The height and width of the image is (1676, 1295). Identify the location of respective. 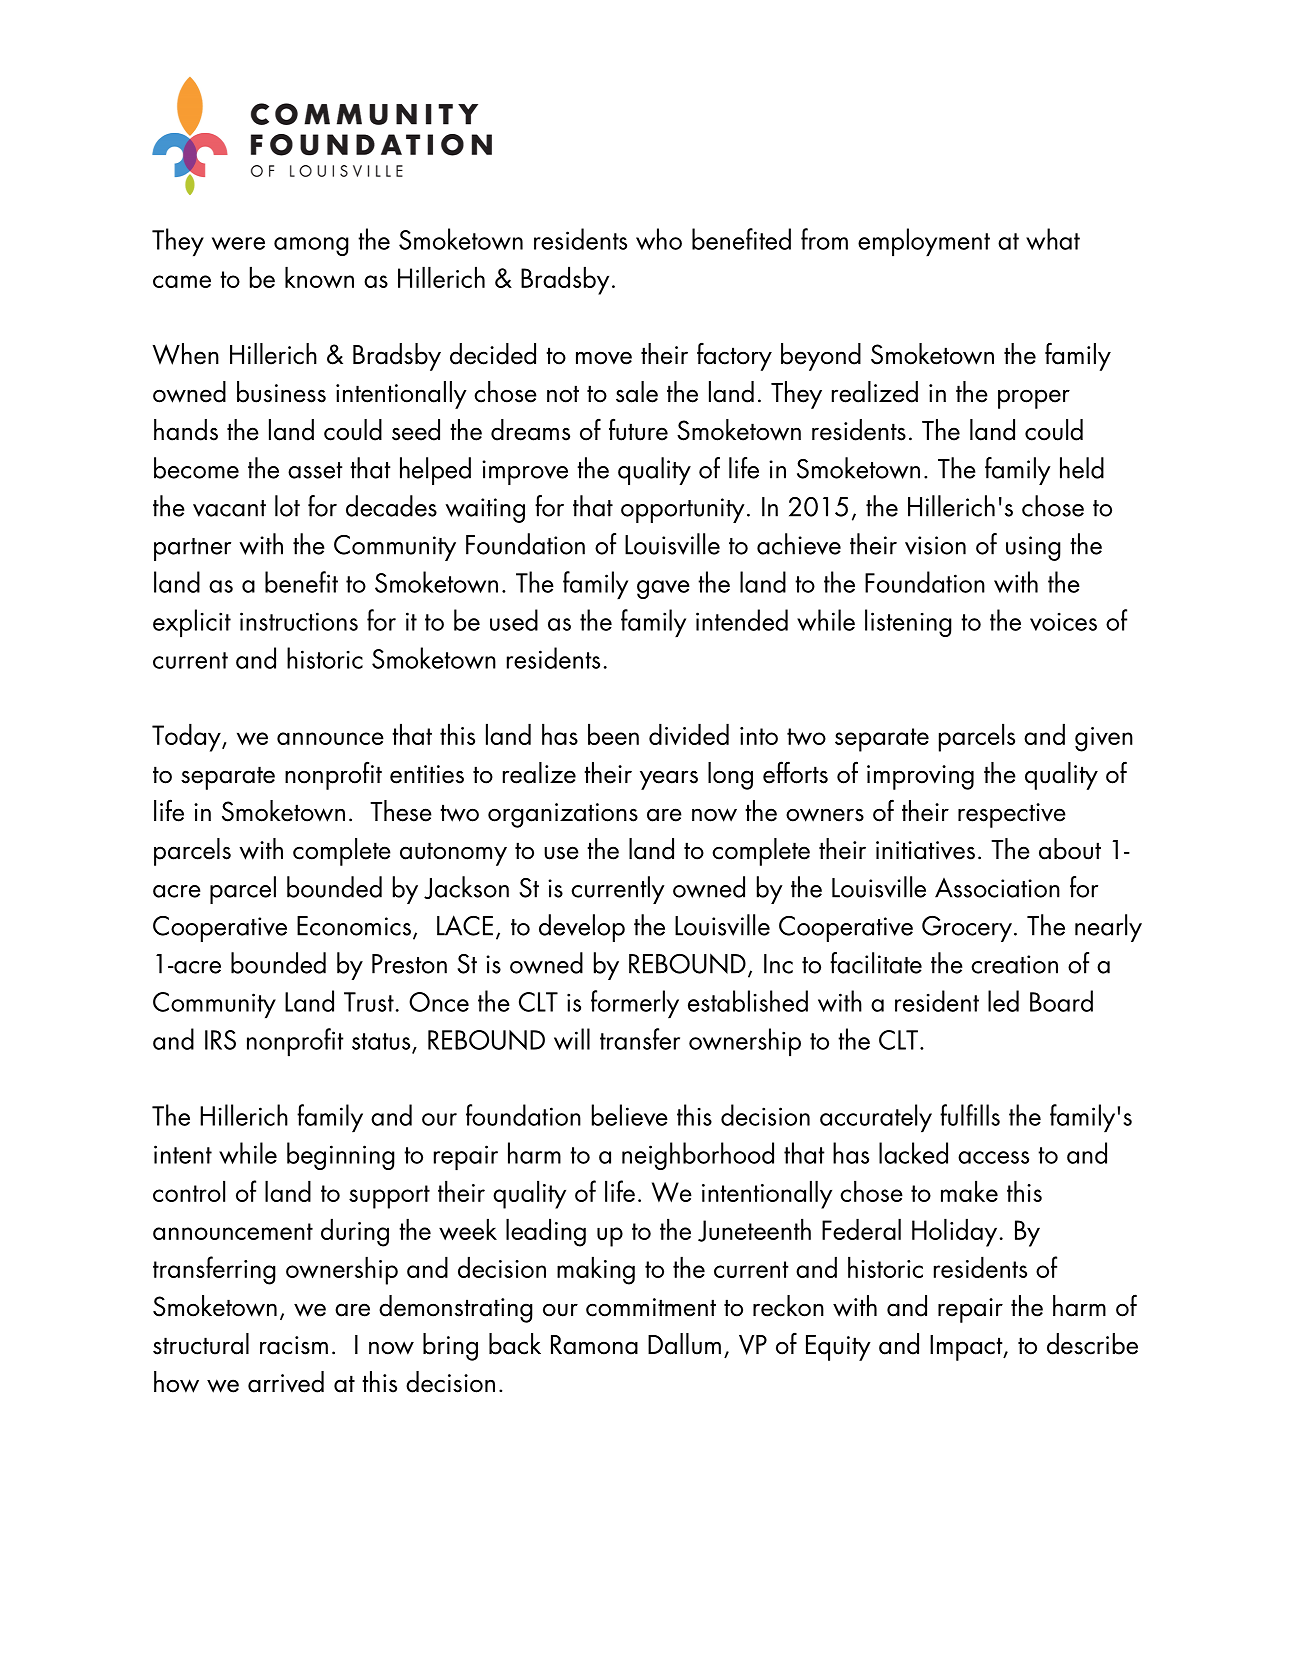
(1012, 815).
